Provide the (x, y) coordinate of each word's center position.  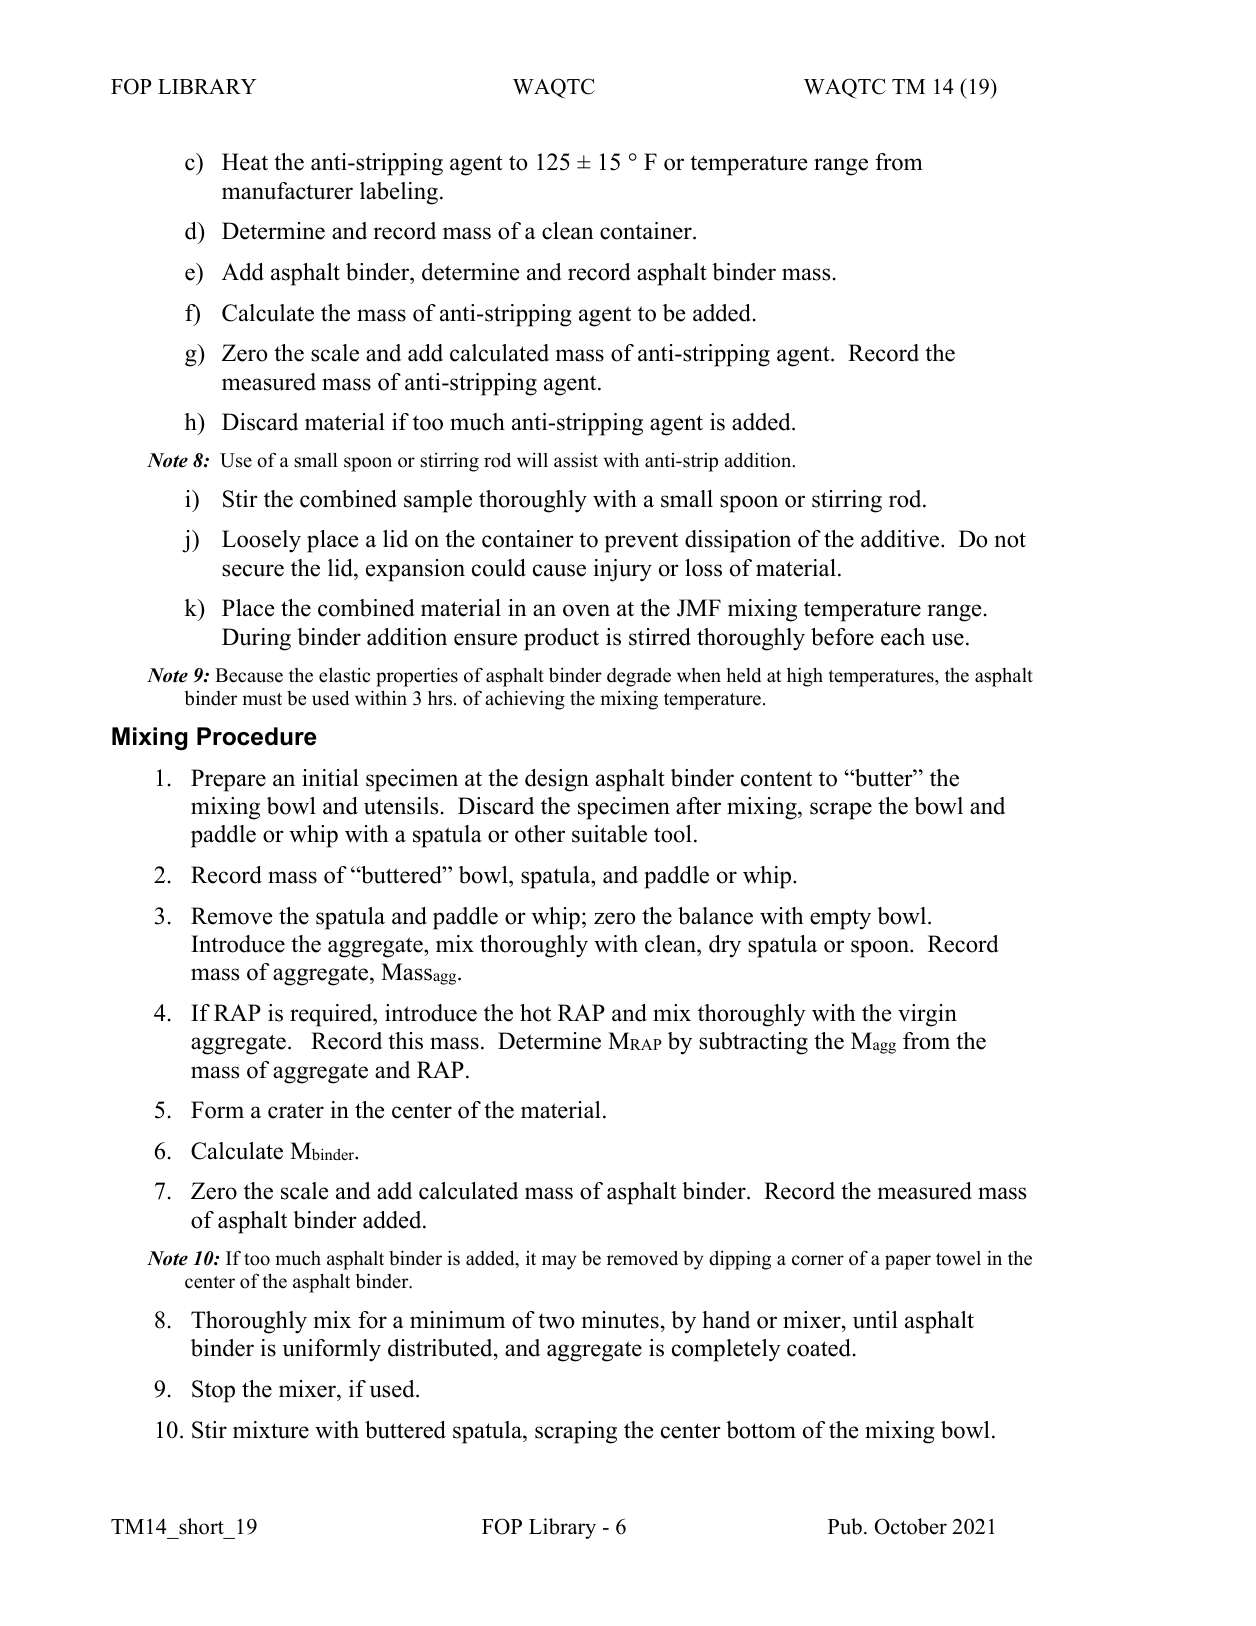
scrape (841, 811)
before (842, 637)
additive (901, 539)
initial (330, 777)
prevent (641, 542)
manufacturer (287, 191)
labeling (400, 193)
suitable (609, 834)
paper (908, 1262)
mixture (271, 1430)
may (559, 1262)
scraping (576, 1432)
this (405, 1041)
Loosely (261, 541)
